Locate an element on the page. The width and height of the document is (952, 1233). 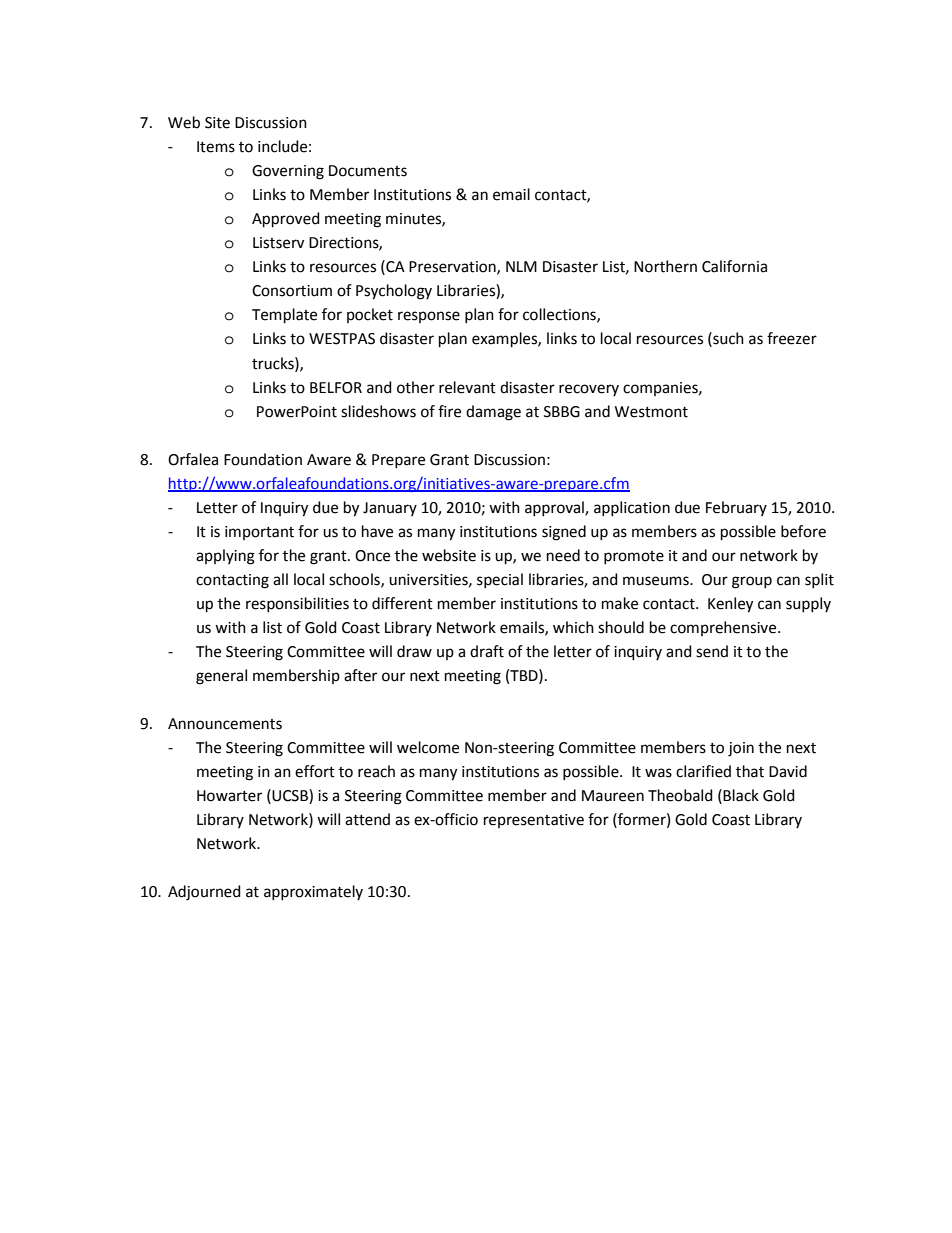
general is located at coordinates (221, 677).
